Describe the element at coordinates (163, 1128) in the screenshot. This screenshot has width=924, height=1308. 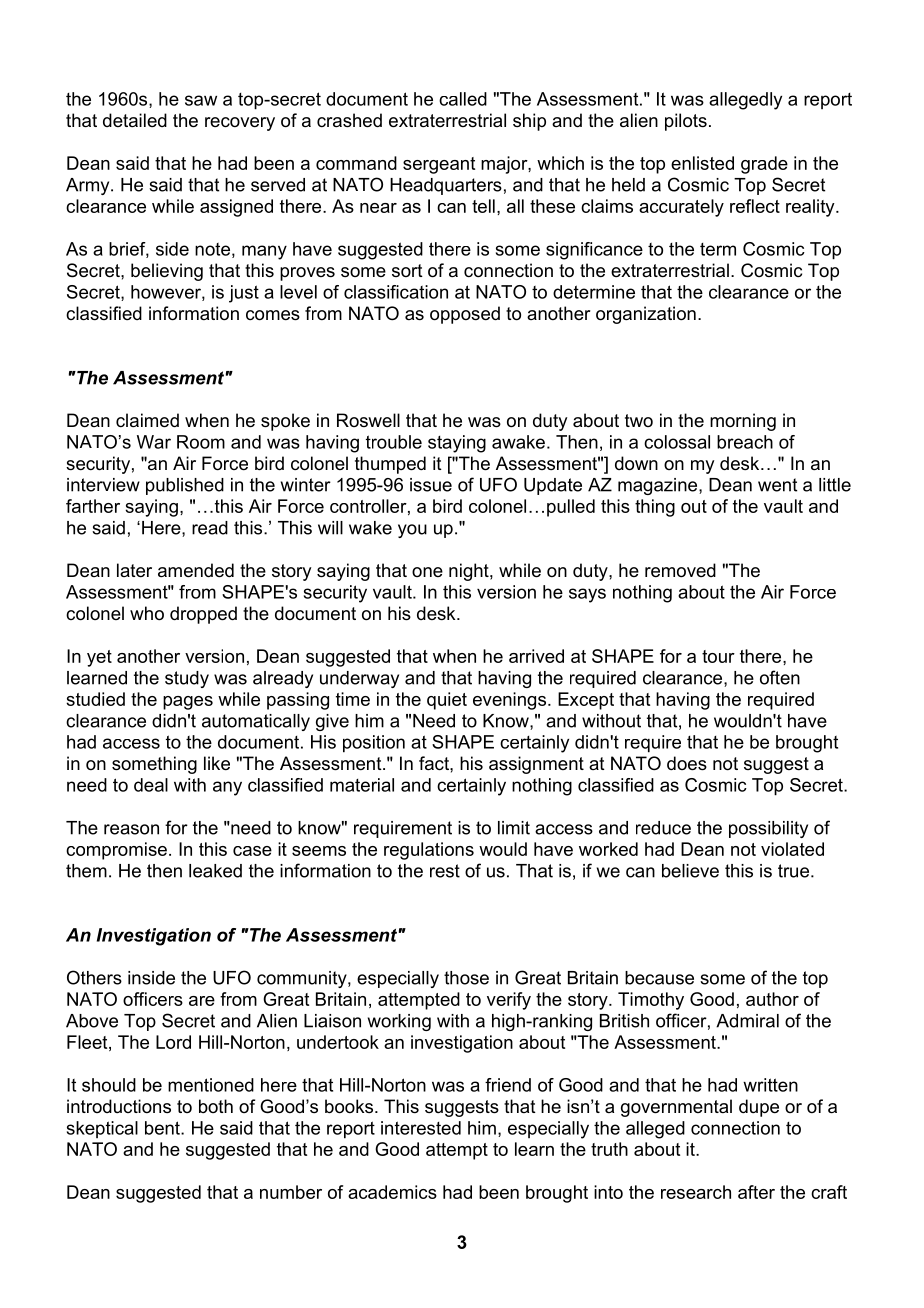
I see `bent` at that location.
